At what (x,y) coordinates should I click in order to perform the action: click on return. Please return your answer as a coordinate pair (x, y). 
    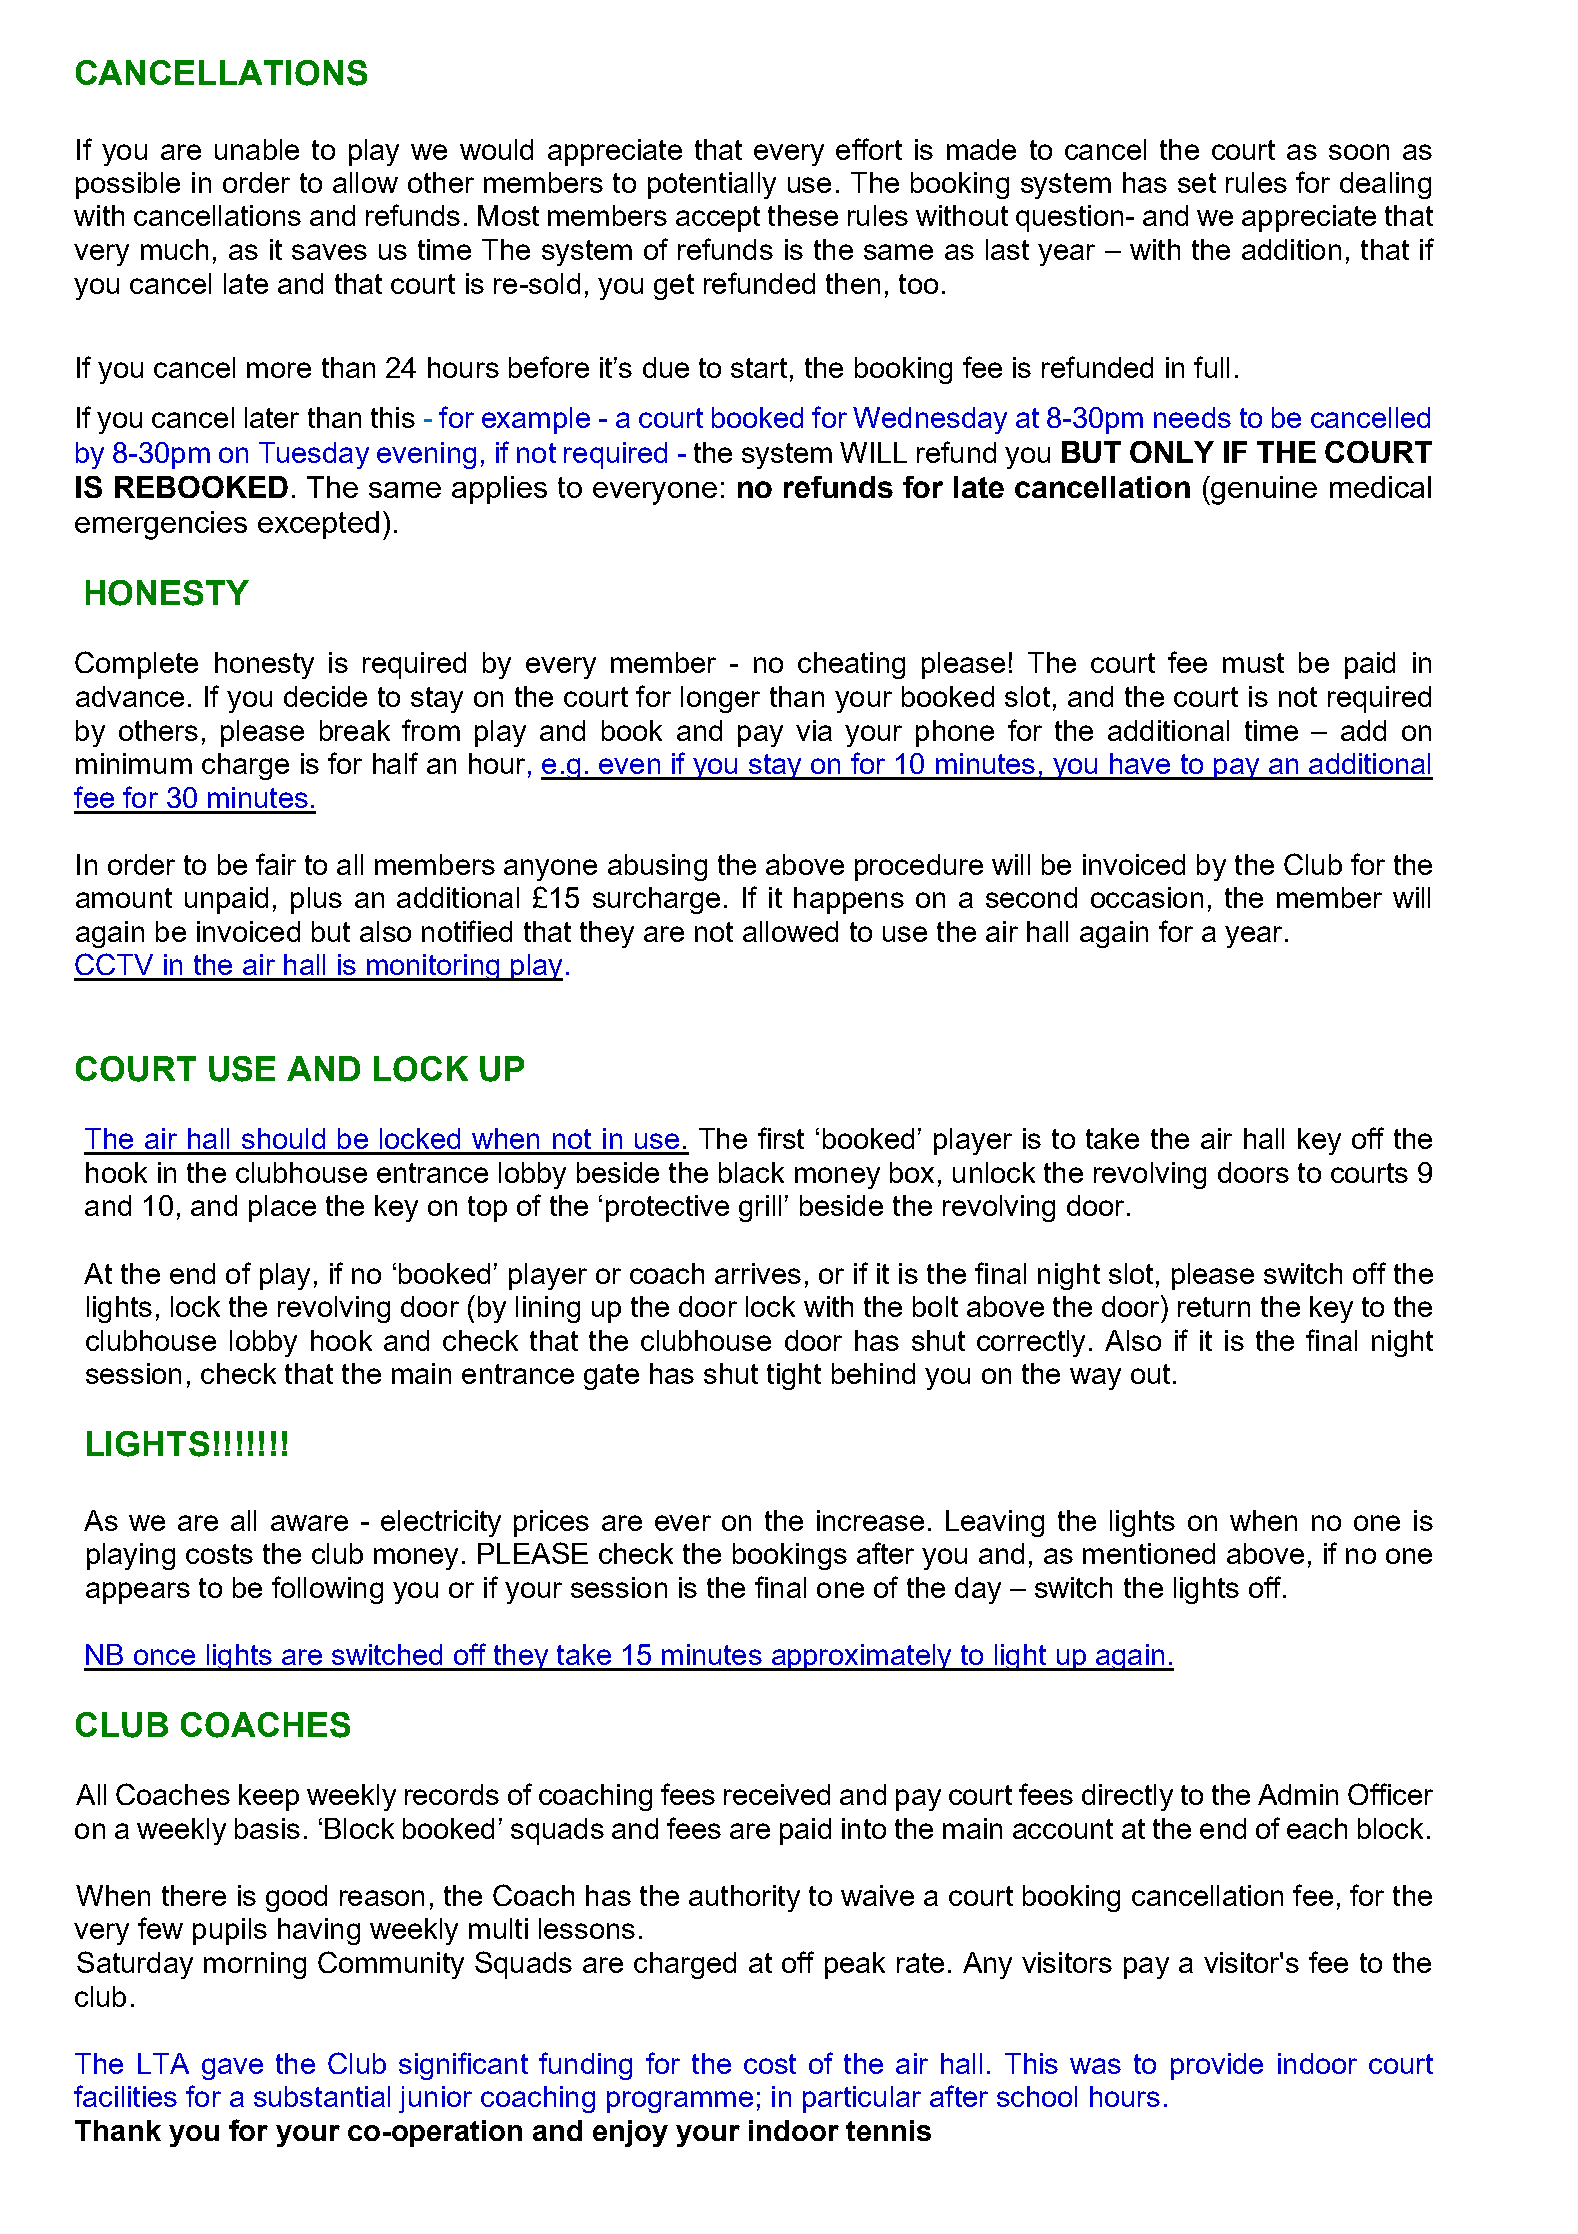
    Looking at the image, I should click on (1214, 1307).
